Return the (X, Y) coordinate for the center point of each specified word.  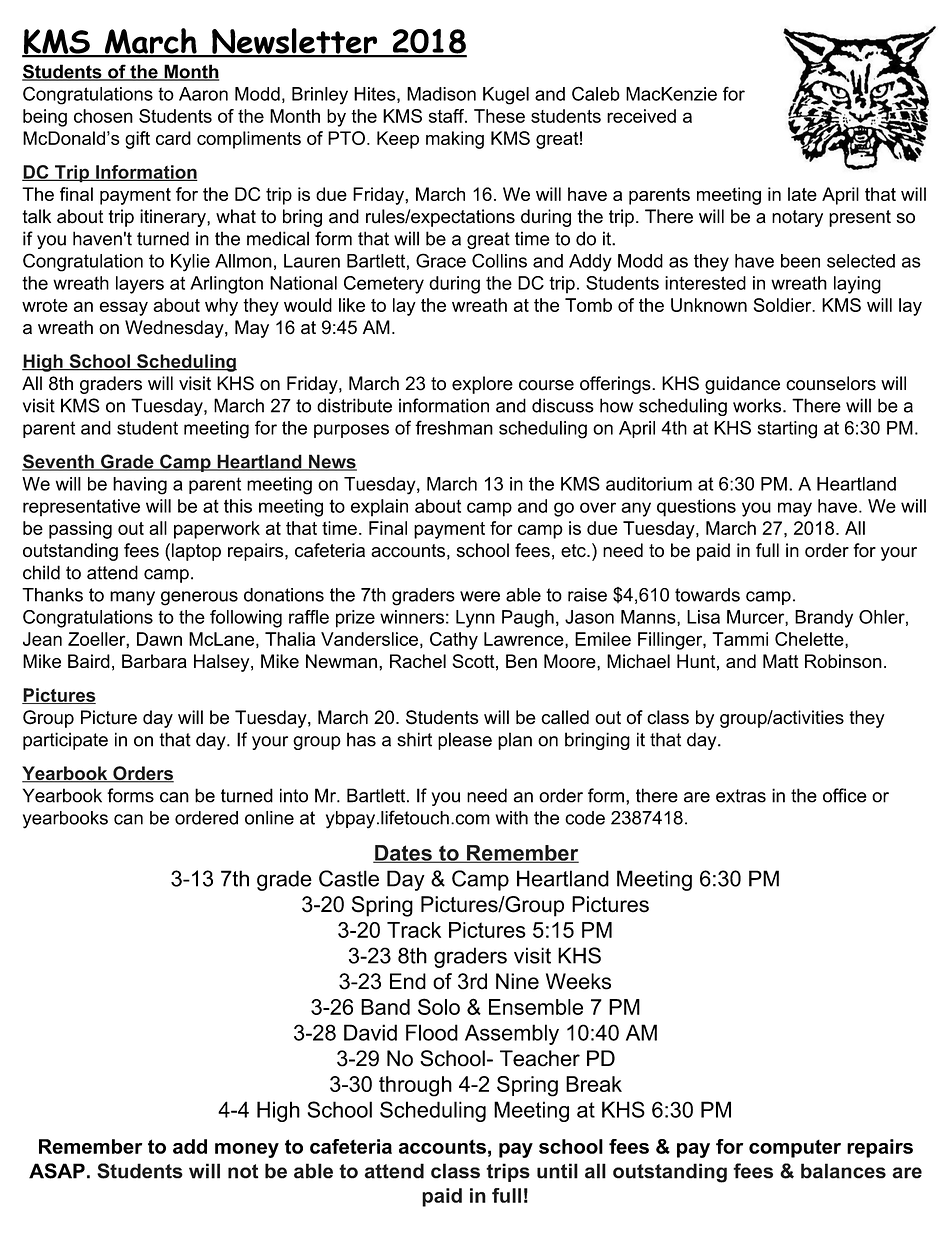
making (455, 140)
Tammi (740, 639)
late (802, 194)
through (415, 1086)
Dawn (159, 639)
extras (741, 796)
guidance (742, 385)
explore (482, 385)
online (269, 818)
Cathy (454, 641)
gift (137, 140)
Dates (403, 854)
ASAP (57, 1171)
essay (124, 308)
